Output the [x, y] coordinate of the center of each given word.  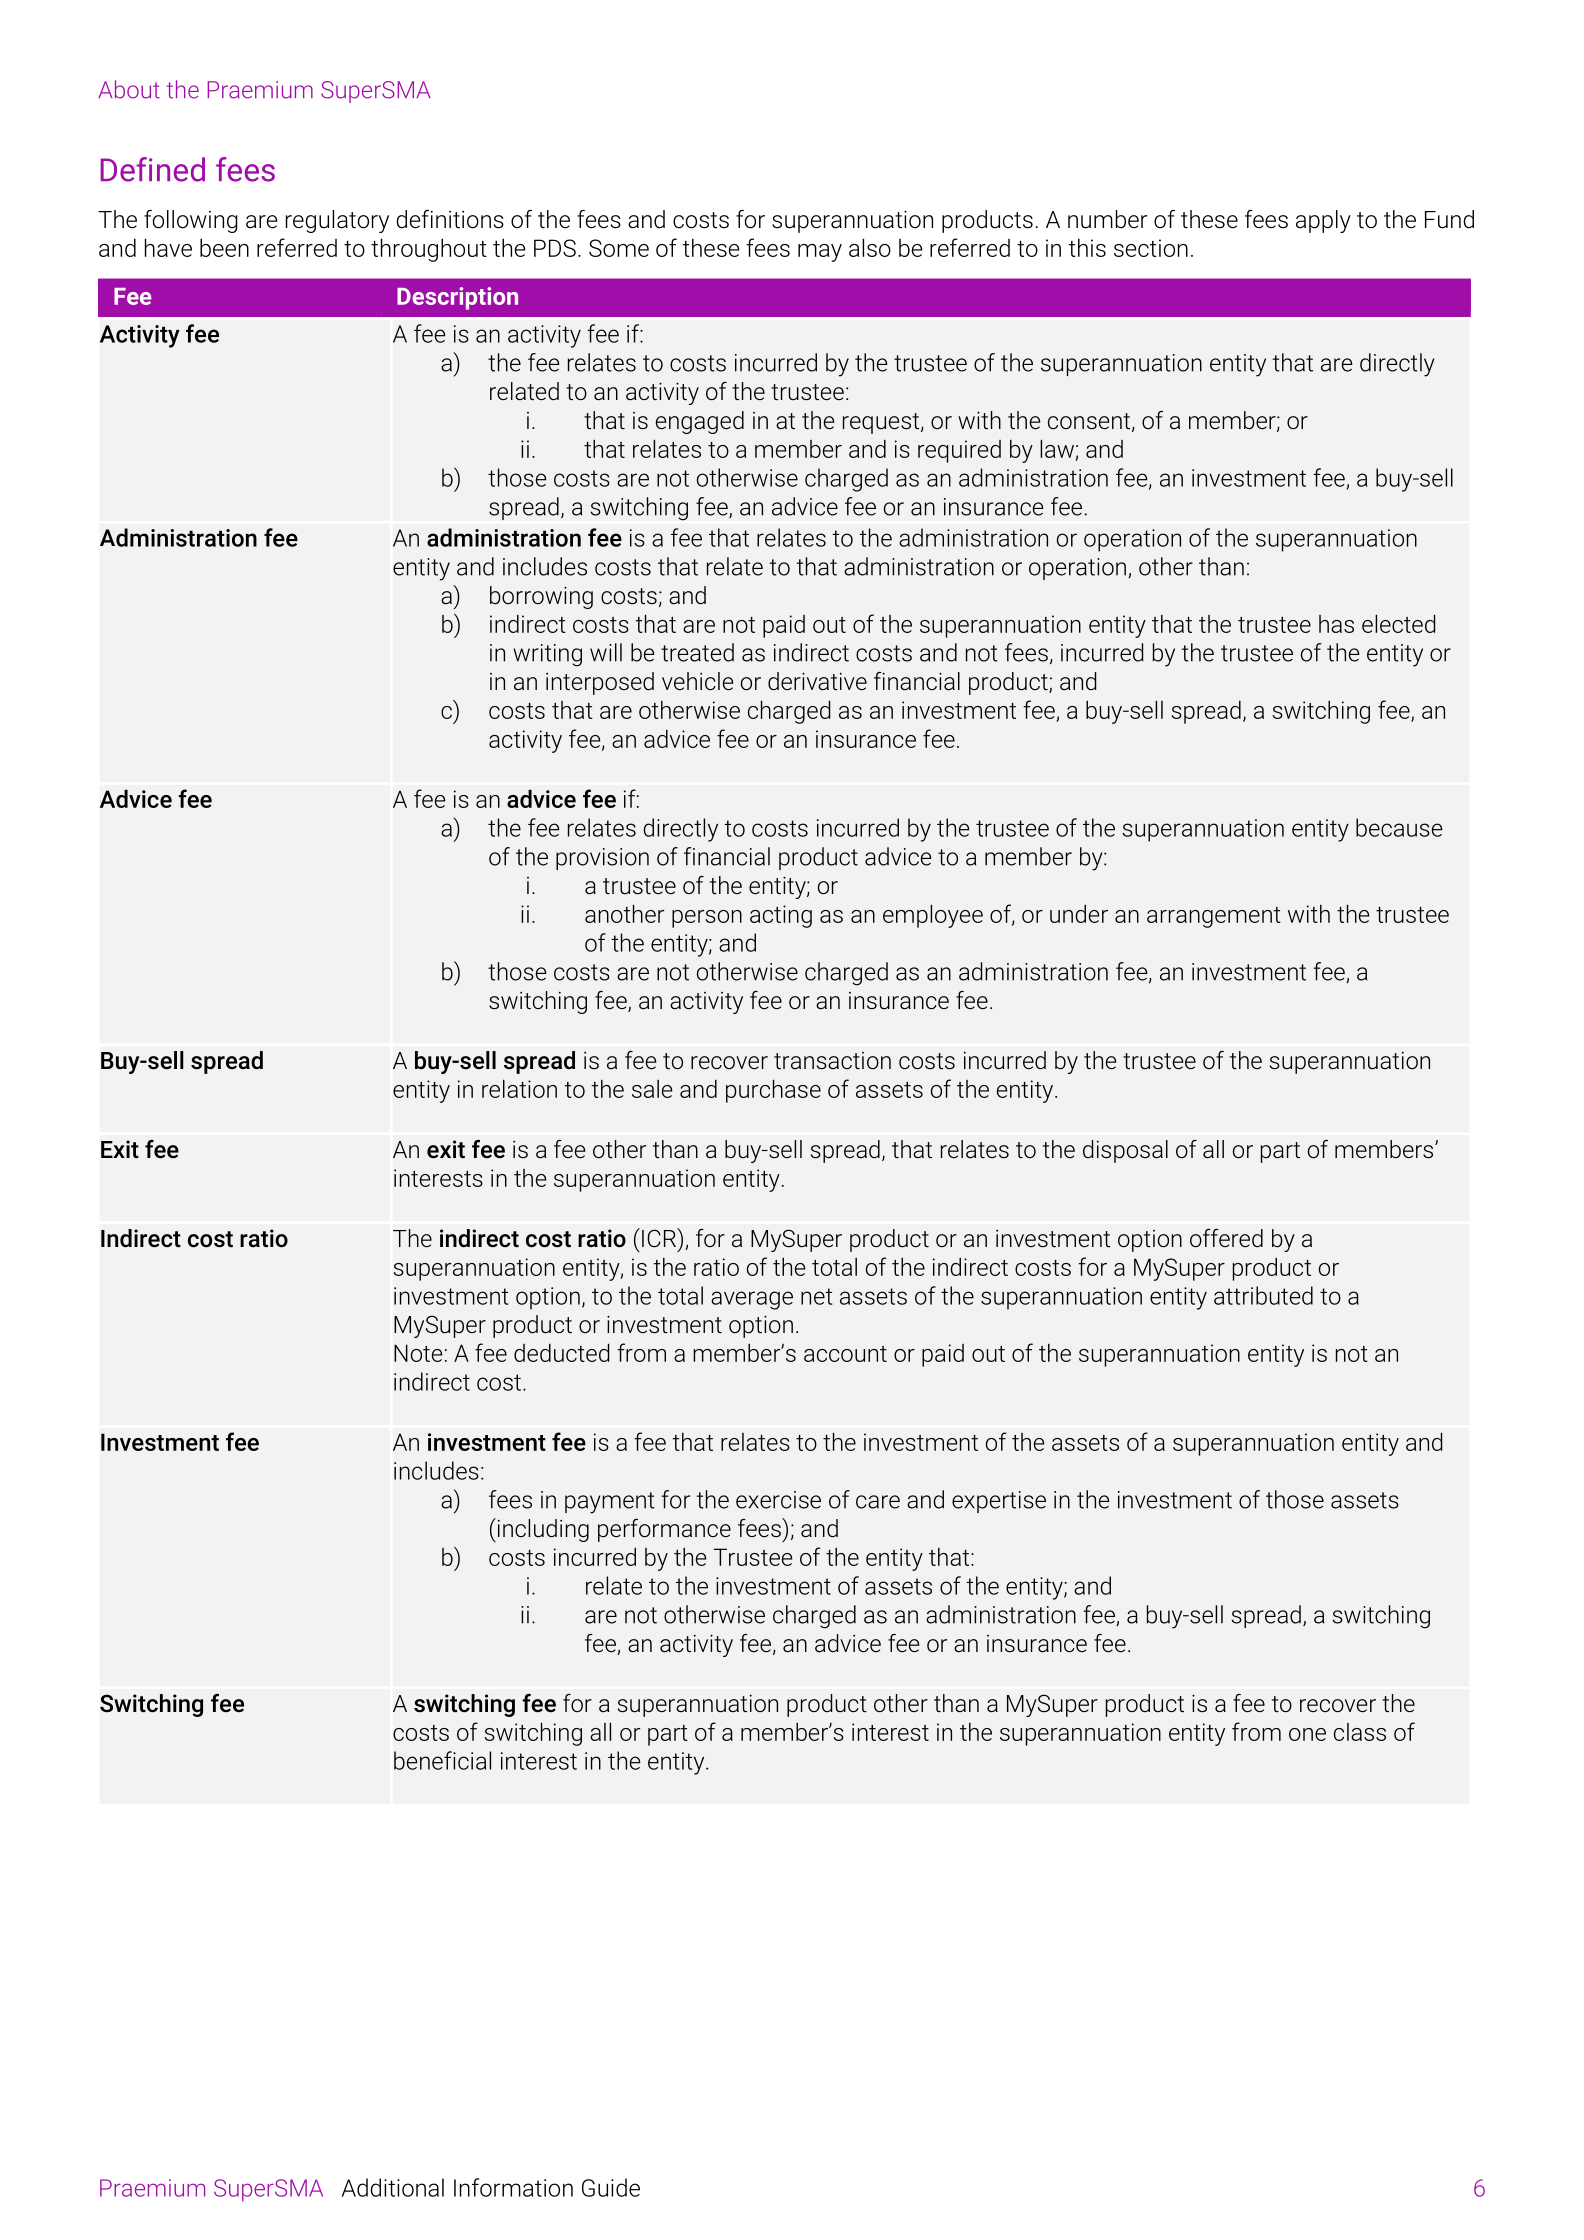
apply [1323, 221]
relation [519, 1088]
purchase [773, 1091]
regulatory [337, 221]
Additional [393, 2187]
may [820, 253]
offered [1226, 1238]
